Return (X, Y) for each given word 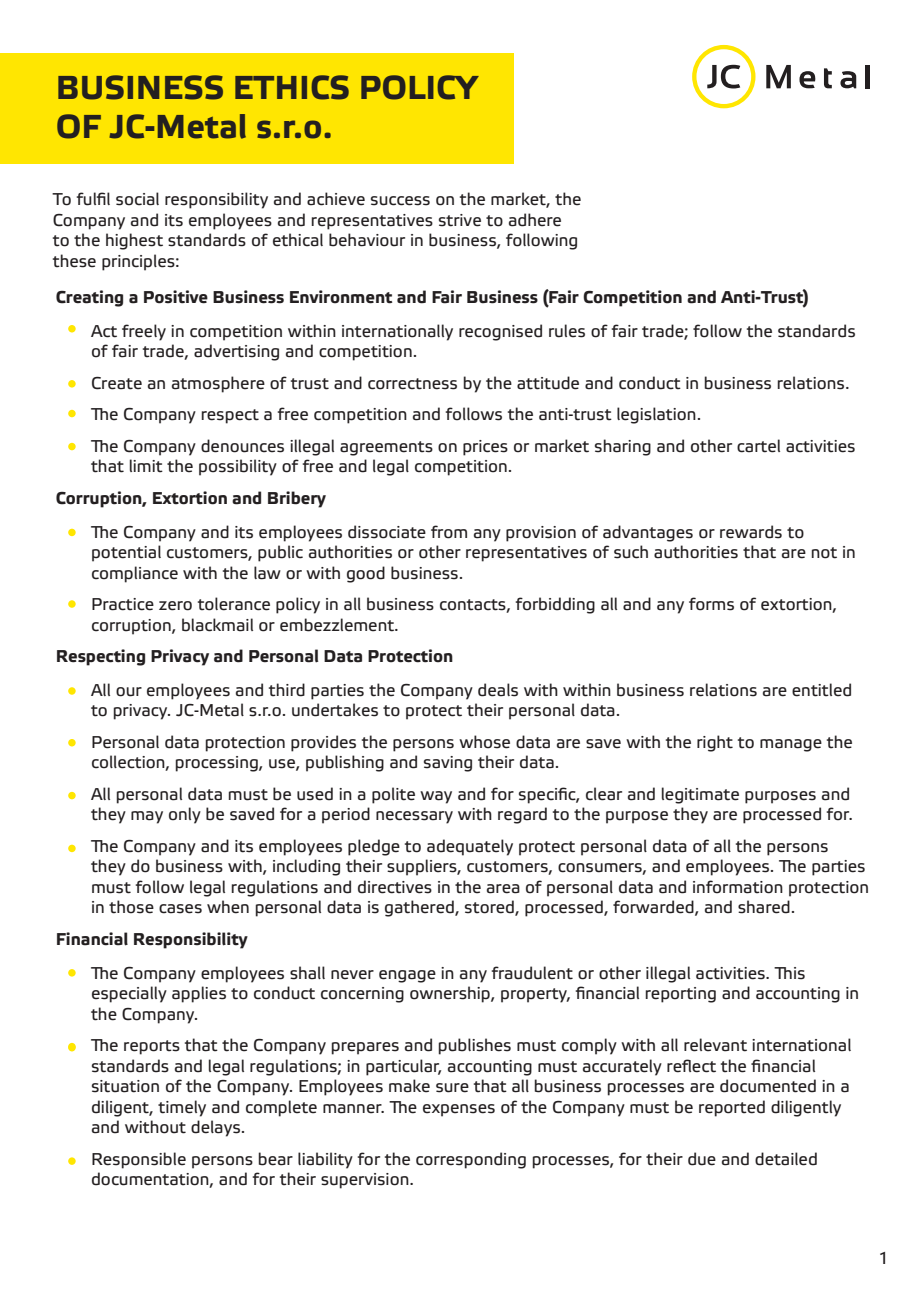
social (137, 199)
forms (711, 604)
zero (175, 606)
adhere (535, 220)
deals (498, 690)
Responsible (139, 1160)
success (400, 201)
